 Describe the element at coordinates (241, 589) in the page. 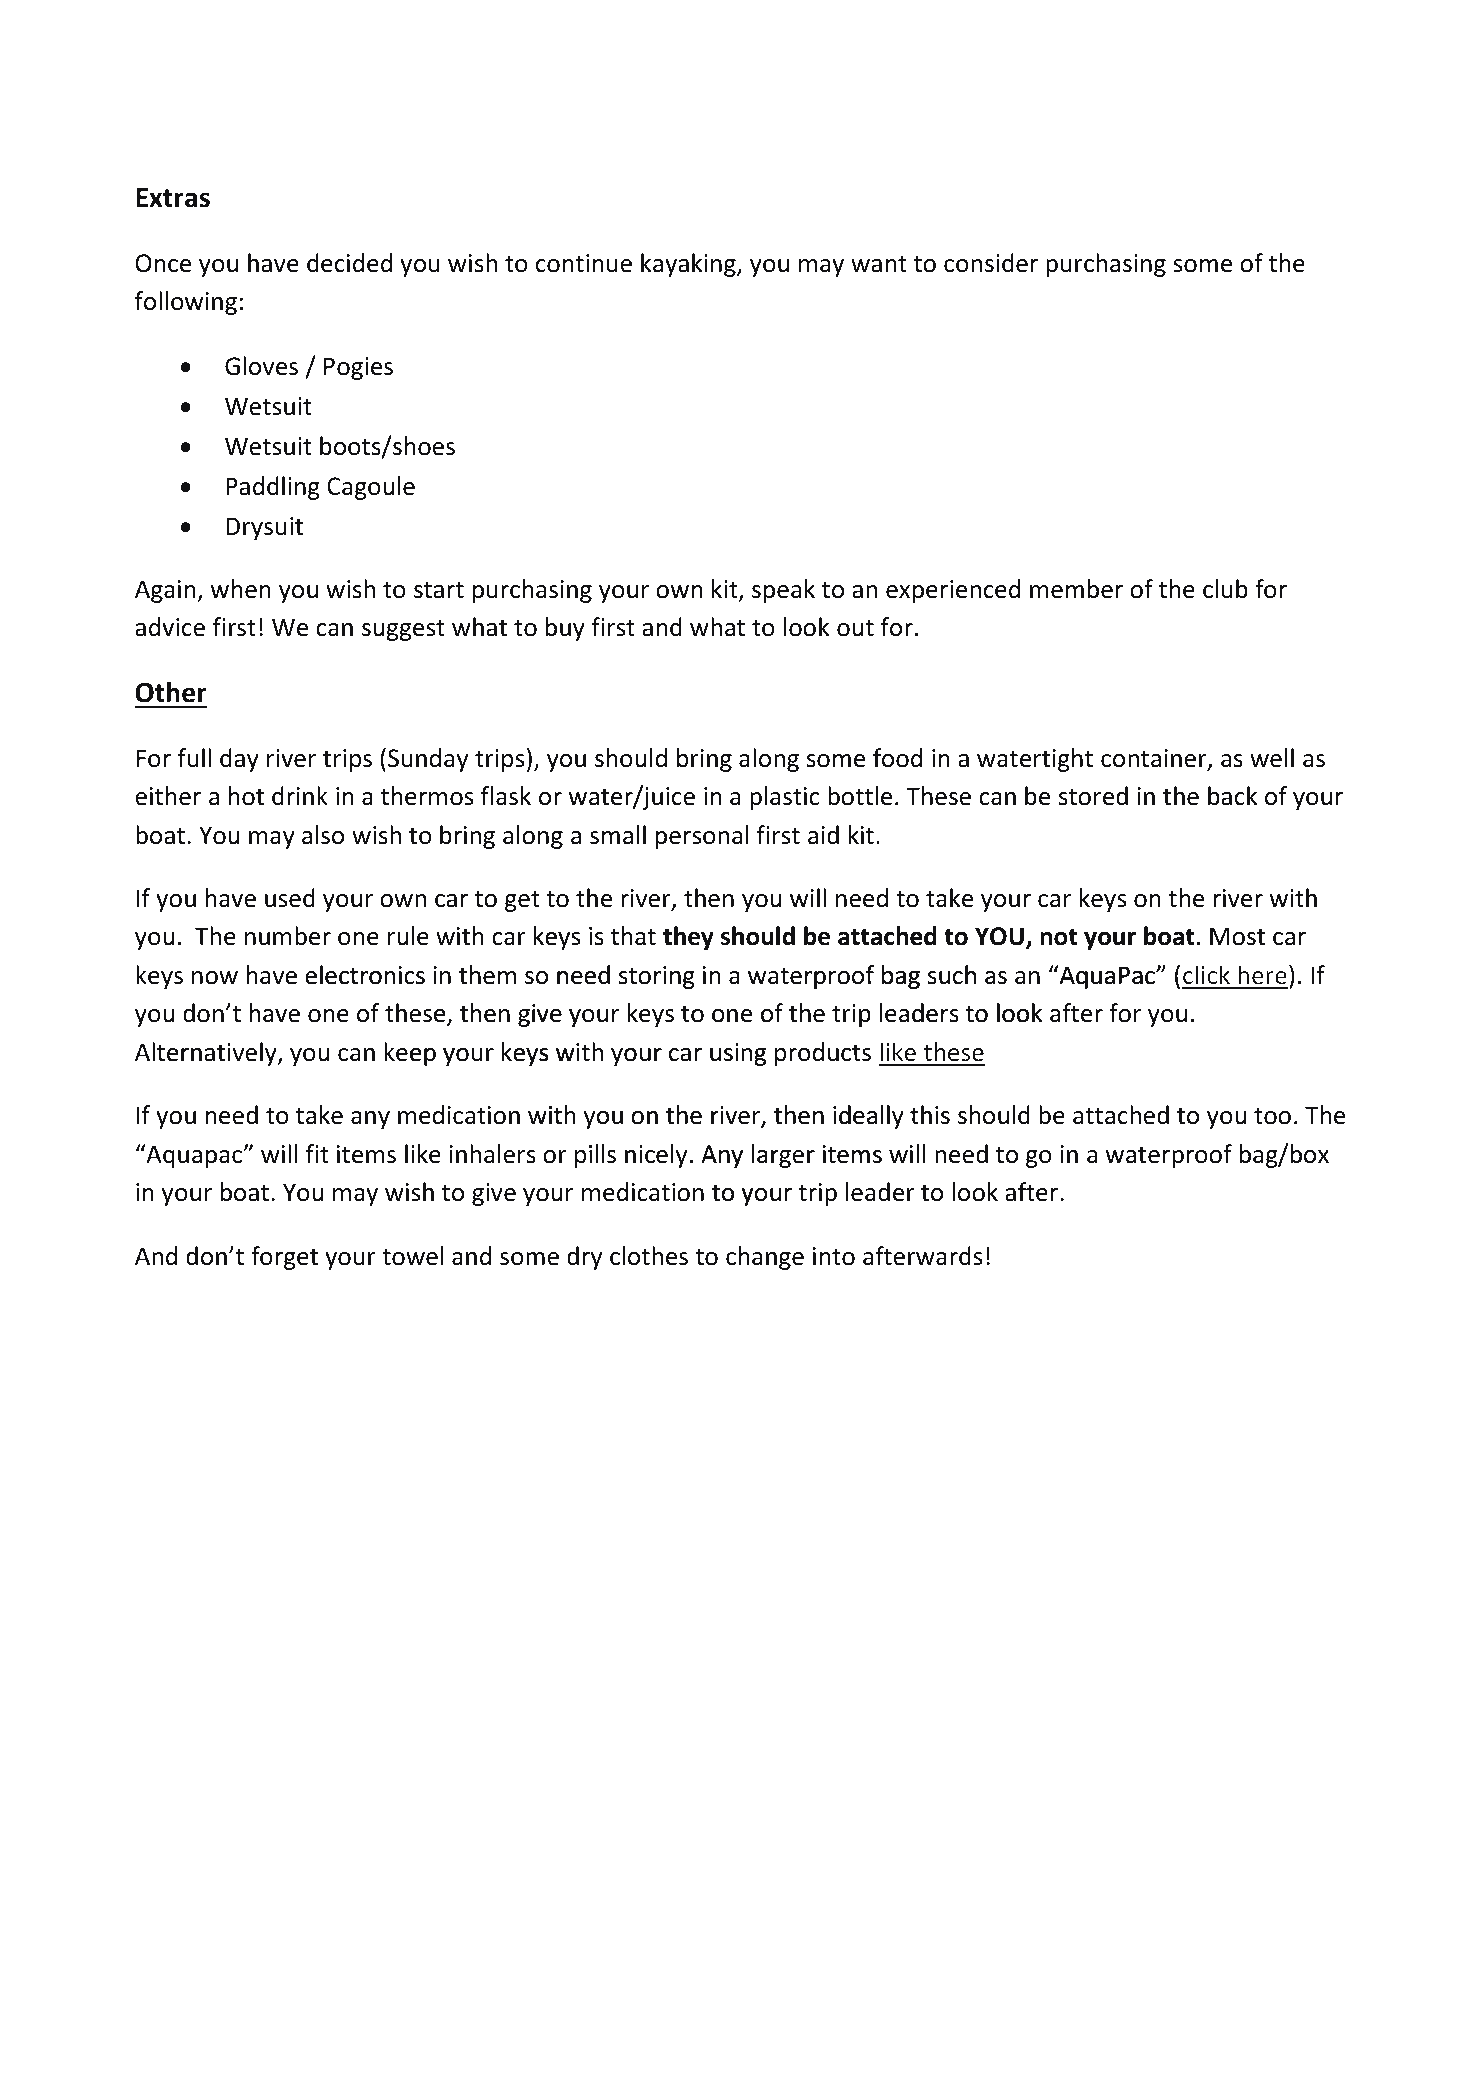

I see `when` at that location.
